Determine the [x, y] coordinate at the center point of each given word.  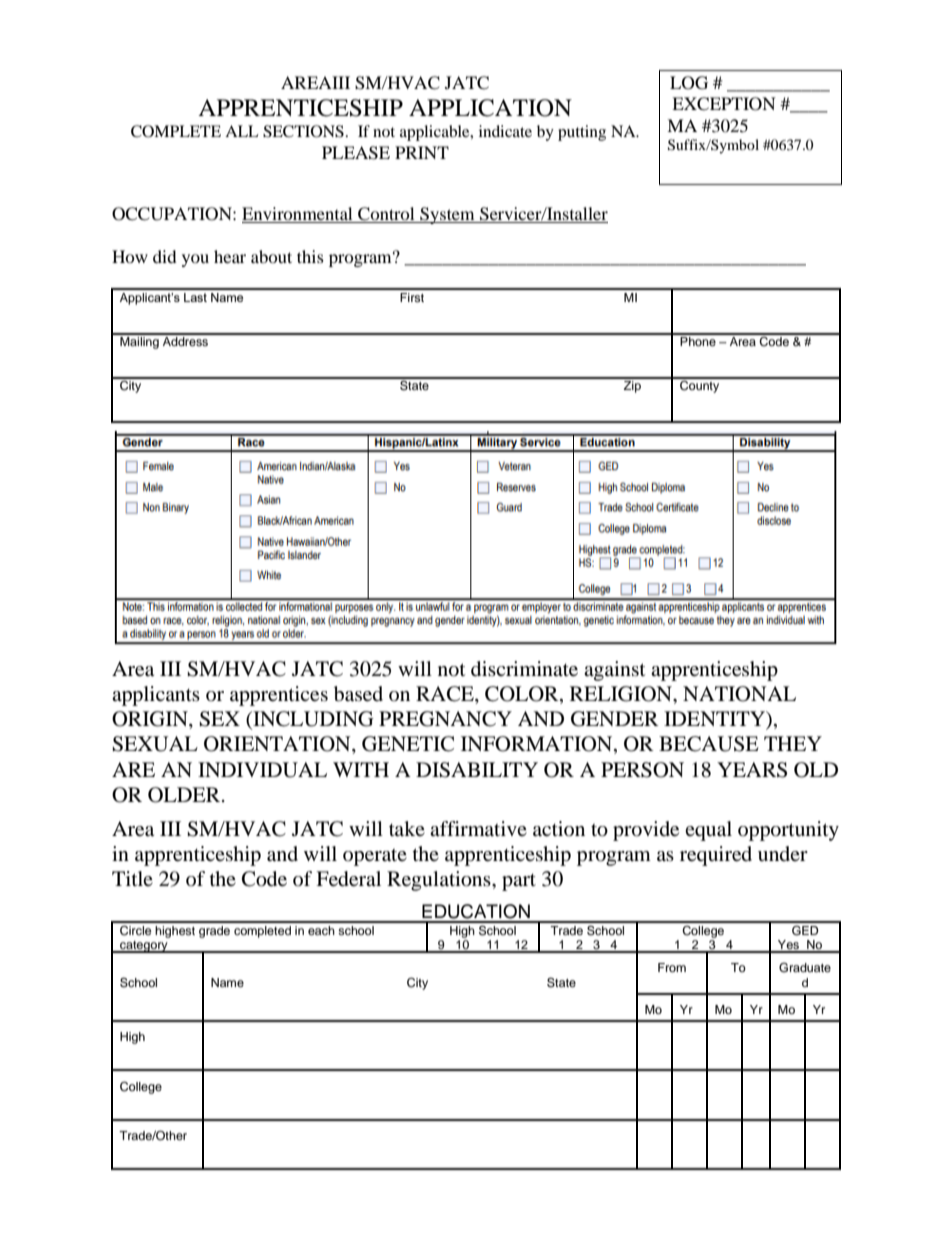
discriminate [524, 669]
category [144, 947]
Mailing [139, 341]
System [447, 215]
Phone [698, 340]
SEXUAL [155, 744]
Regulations [440, 881]
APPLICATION [490, 108]
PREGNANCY [445, 719]
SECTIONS [303, 131]
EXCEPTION [724, 104]
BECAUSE [709, 744]
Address [185, 340]
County [700, 385]
